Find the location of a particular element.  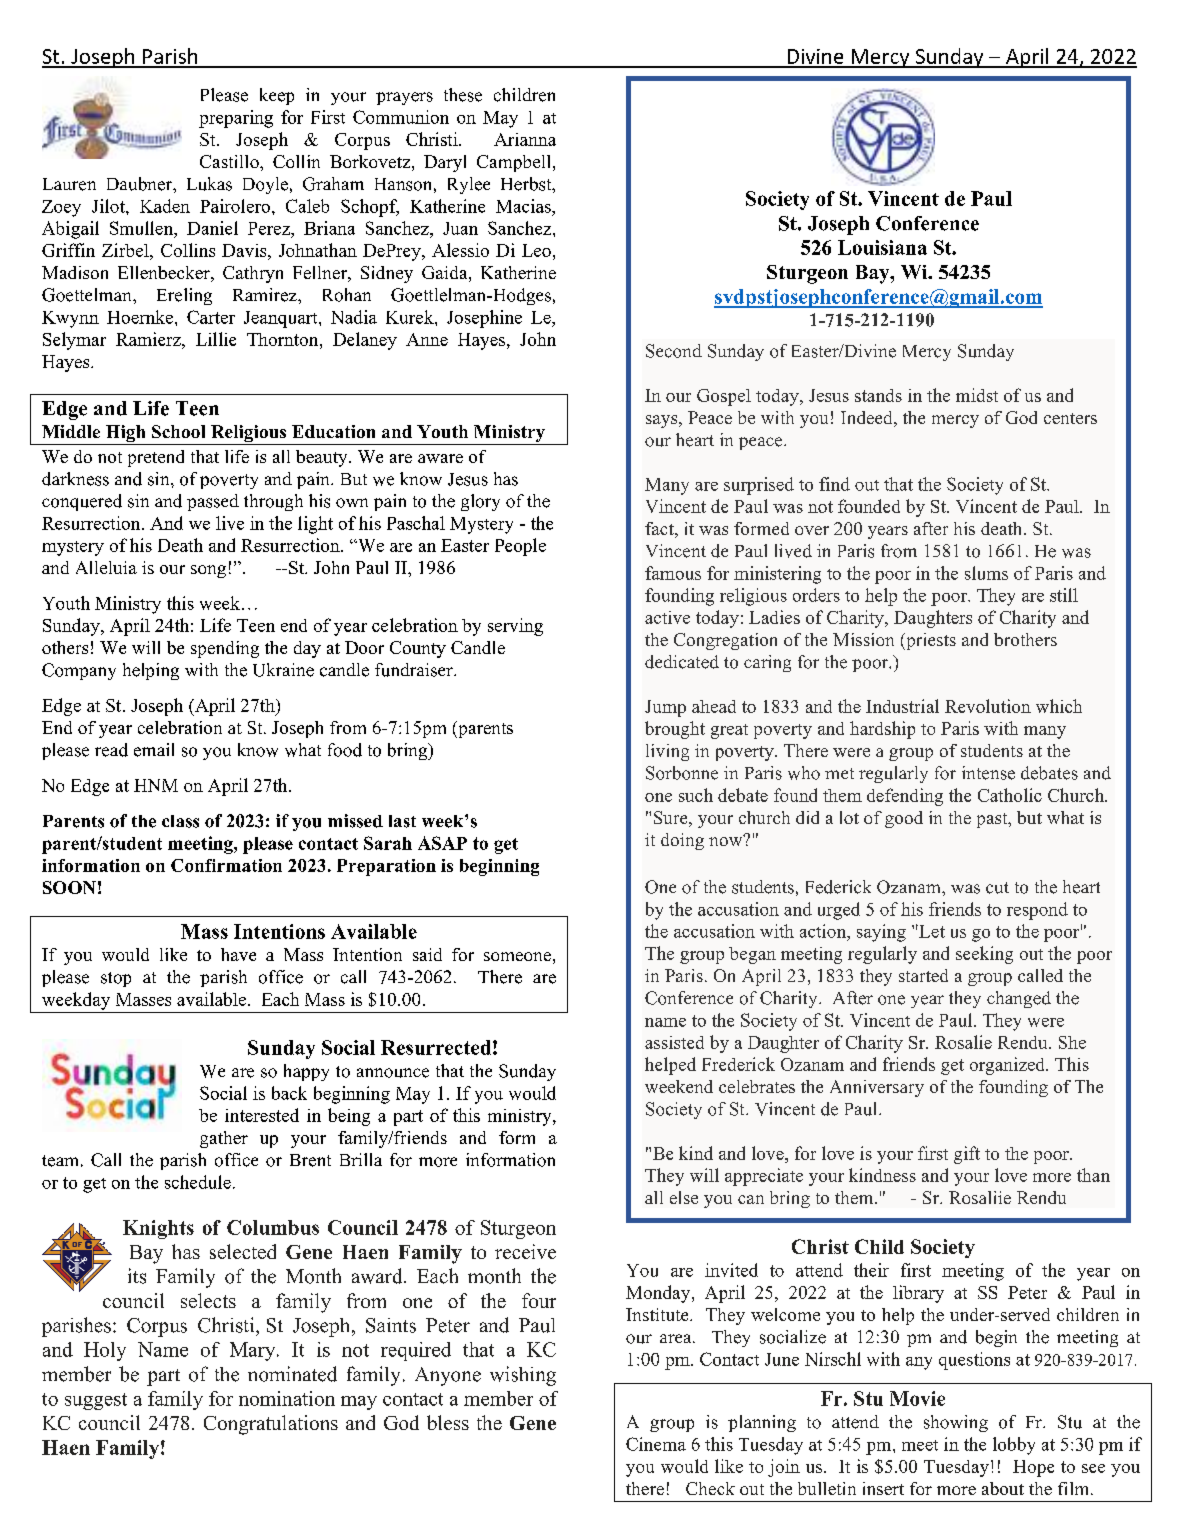

intense is located at coordinates (988, 773).
